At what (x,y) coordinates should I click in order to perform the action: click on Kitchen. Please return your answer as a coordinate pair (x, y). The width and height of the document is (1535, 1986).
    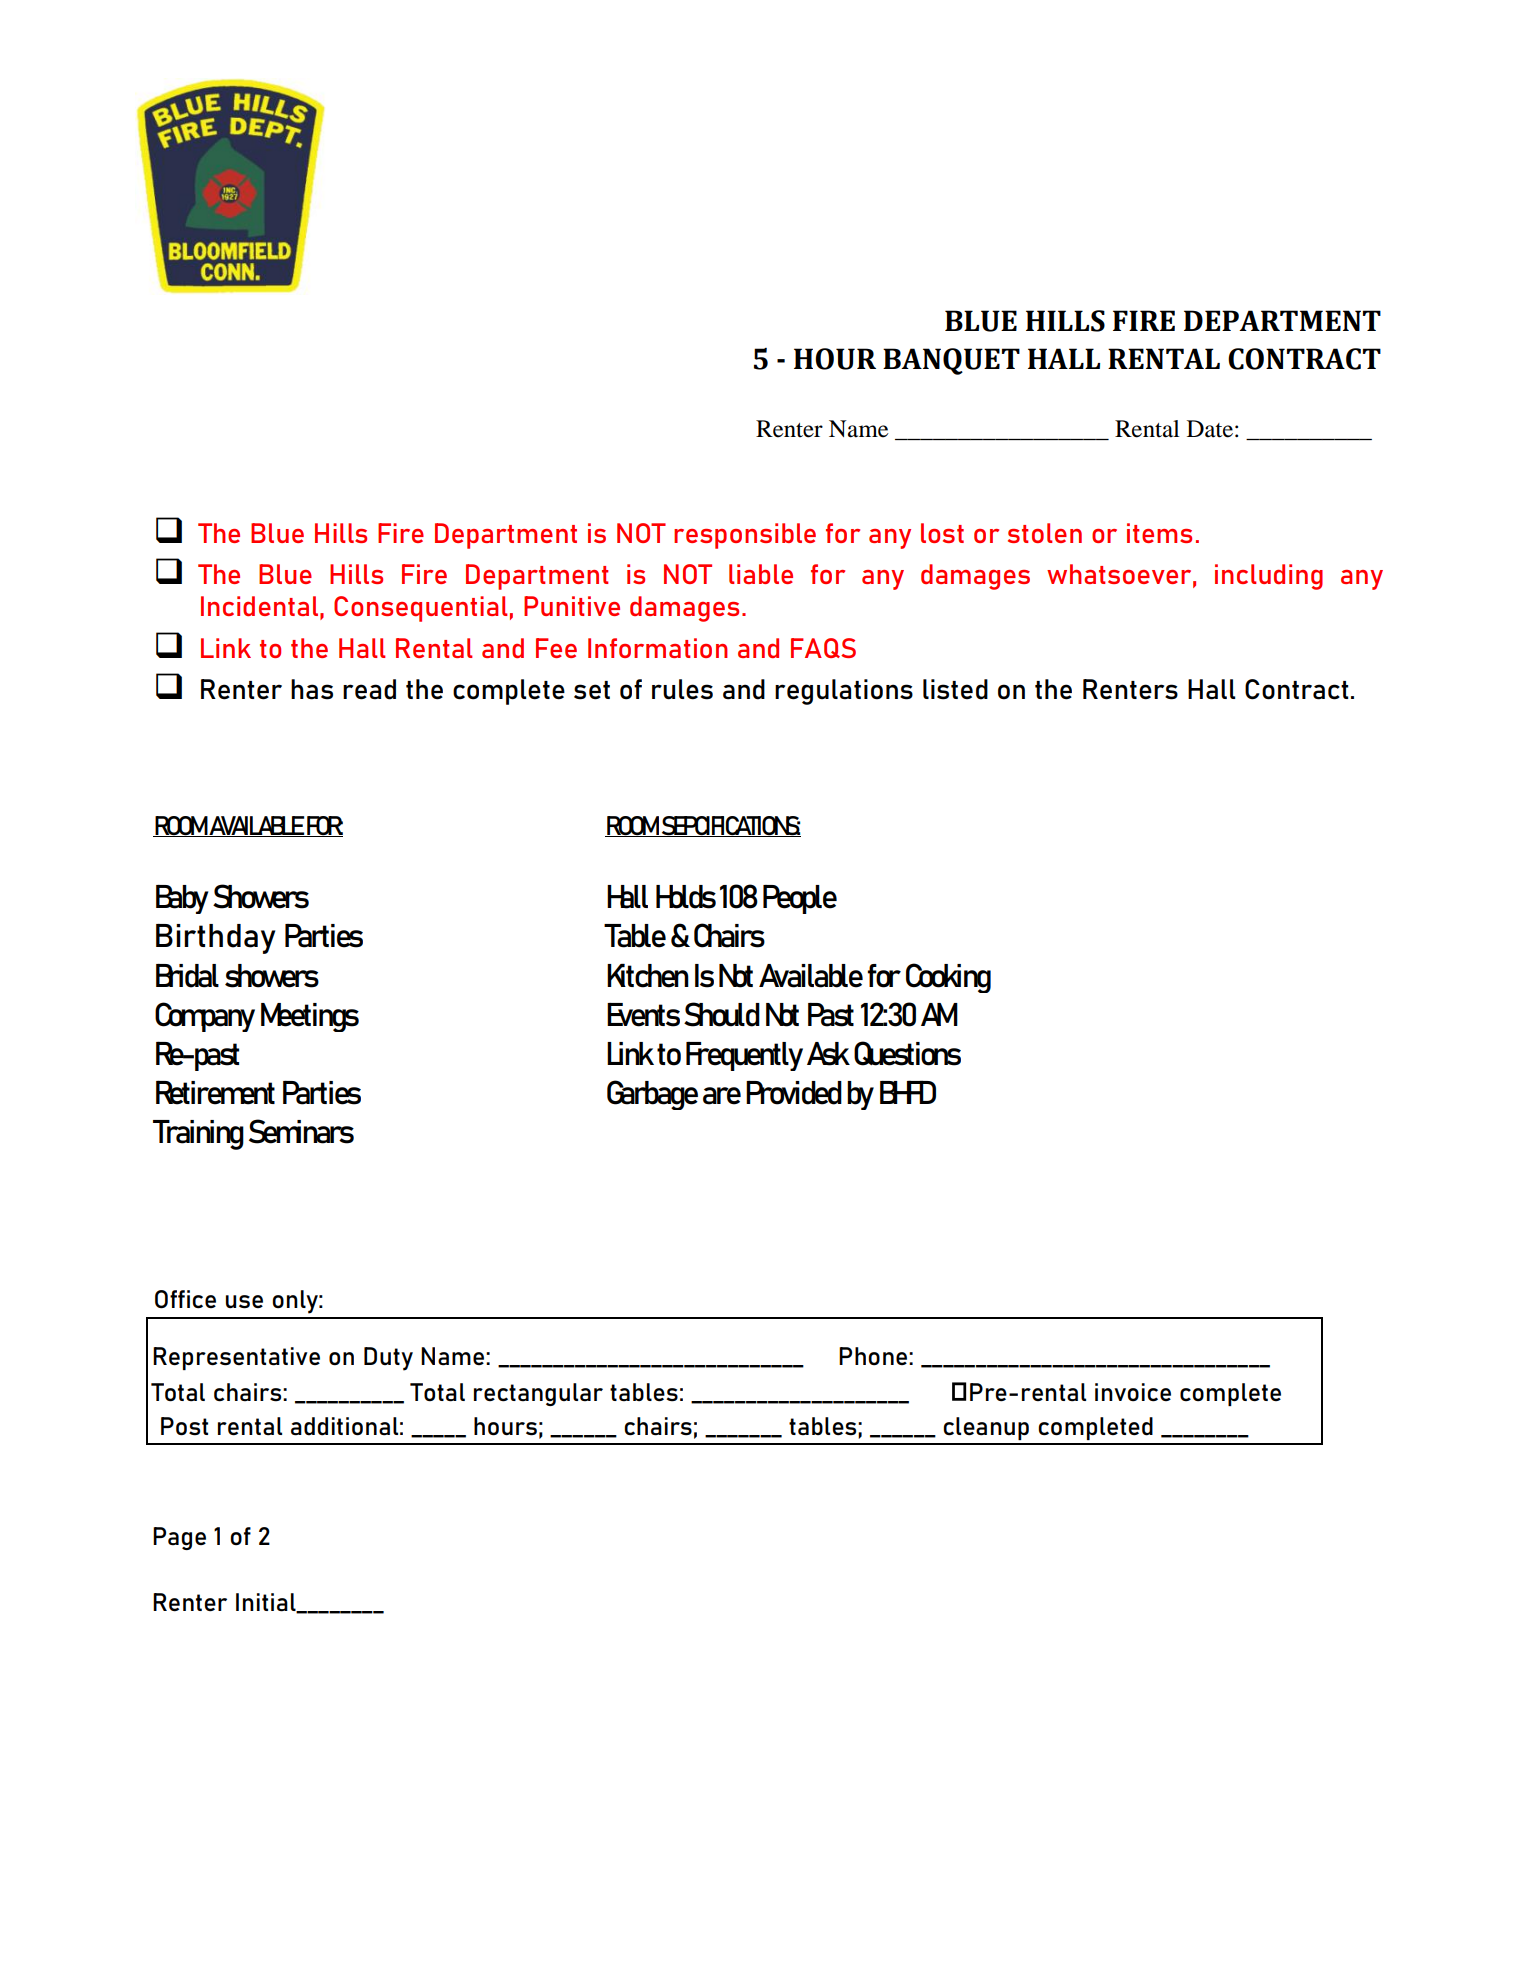
    Looking at the image, I should click on (648, 976).
